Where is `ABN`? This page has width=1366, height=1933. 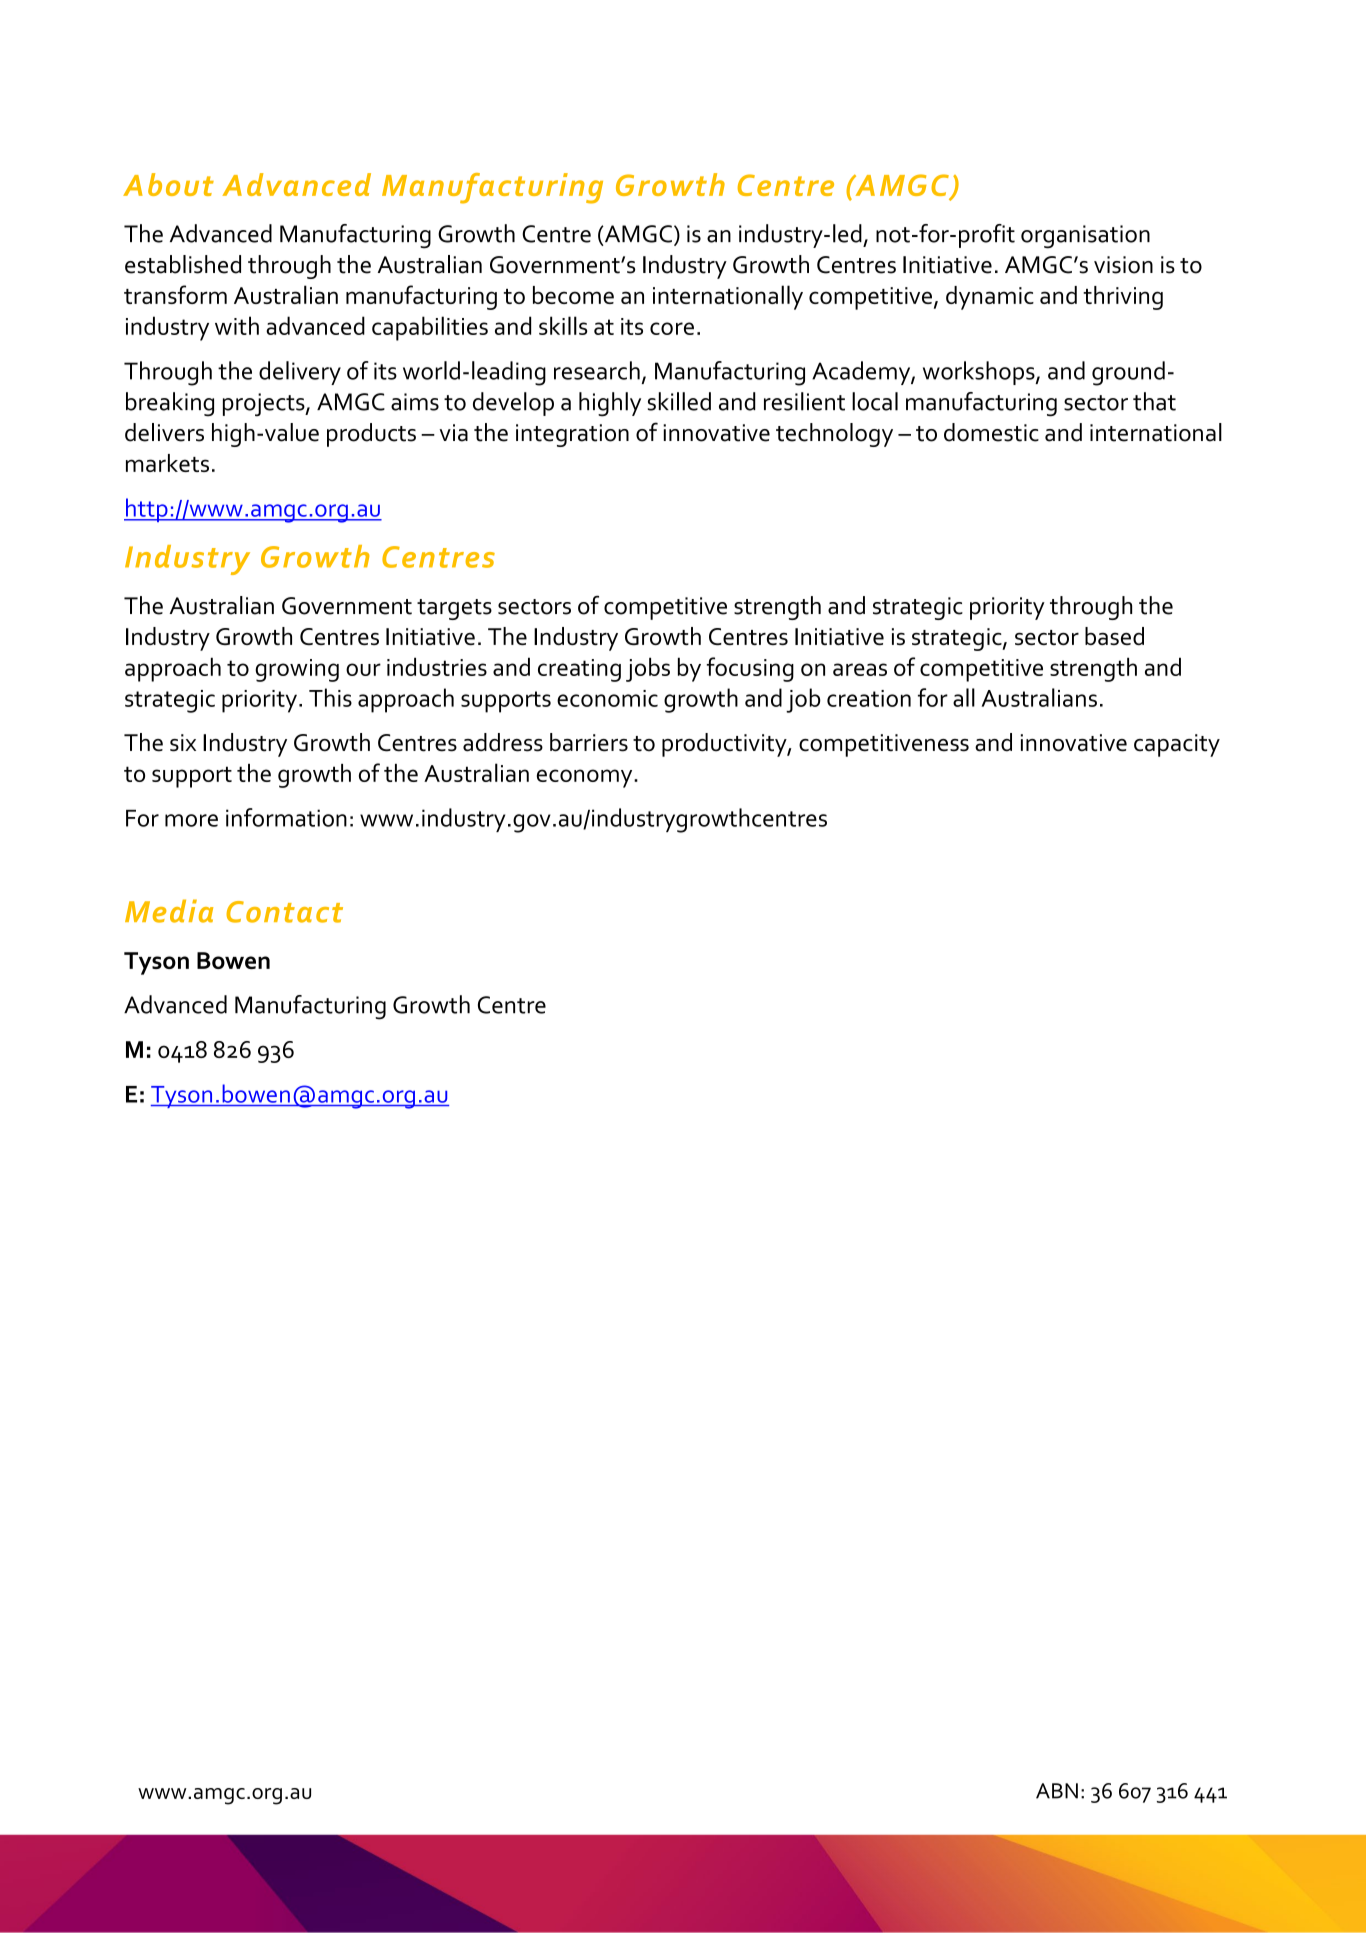
ABN is located at coordinates (1057, 1791).
